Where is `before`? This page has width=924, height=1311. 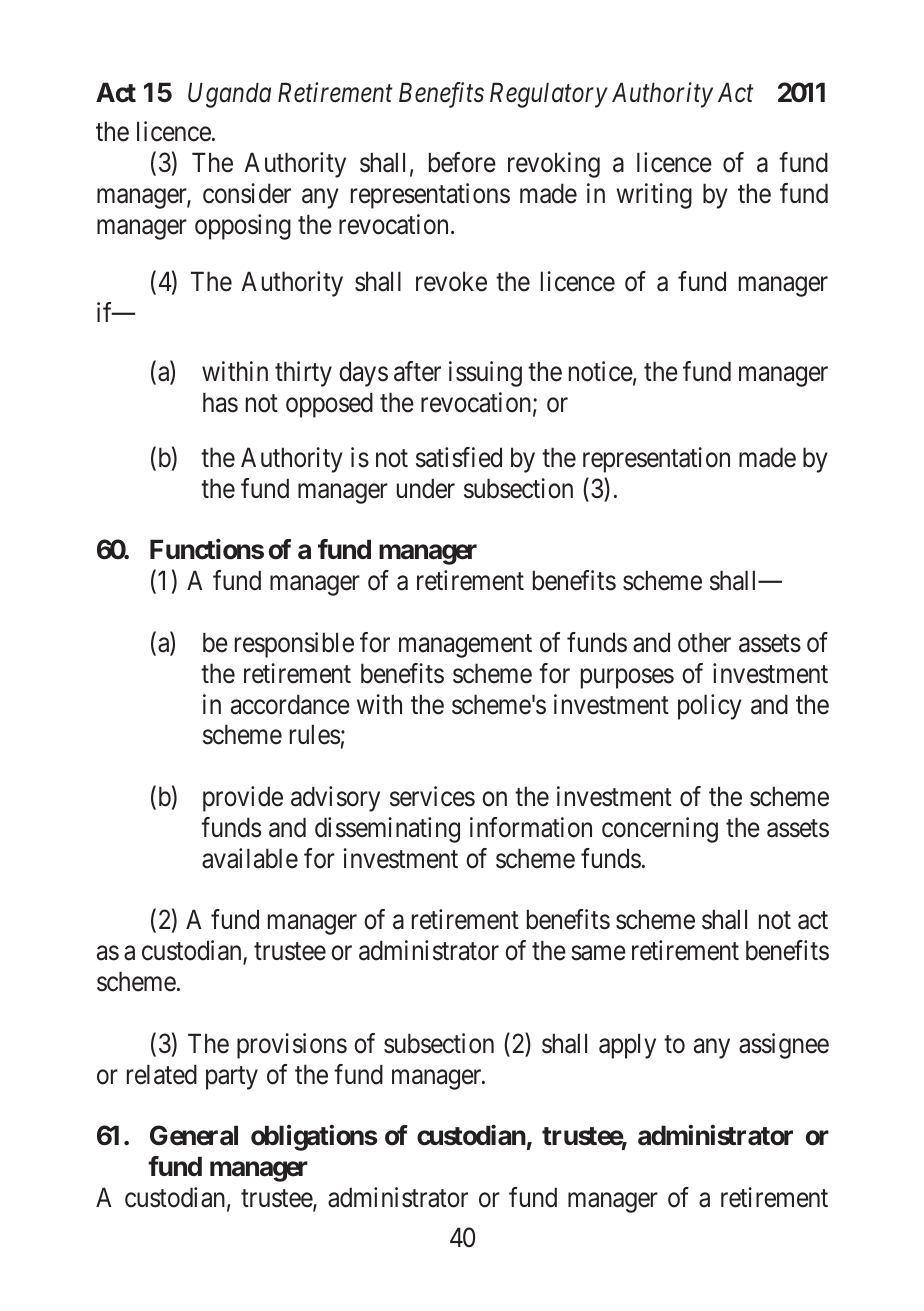
before is located at coordinates (462, 162).
